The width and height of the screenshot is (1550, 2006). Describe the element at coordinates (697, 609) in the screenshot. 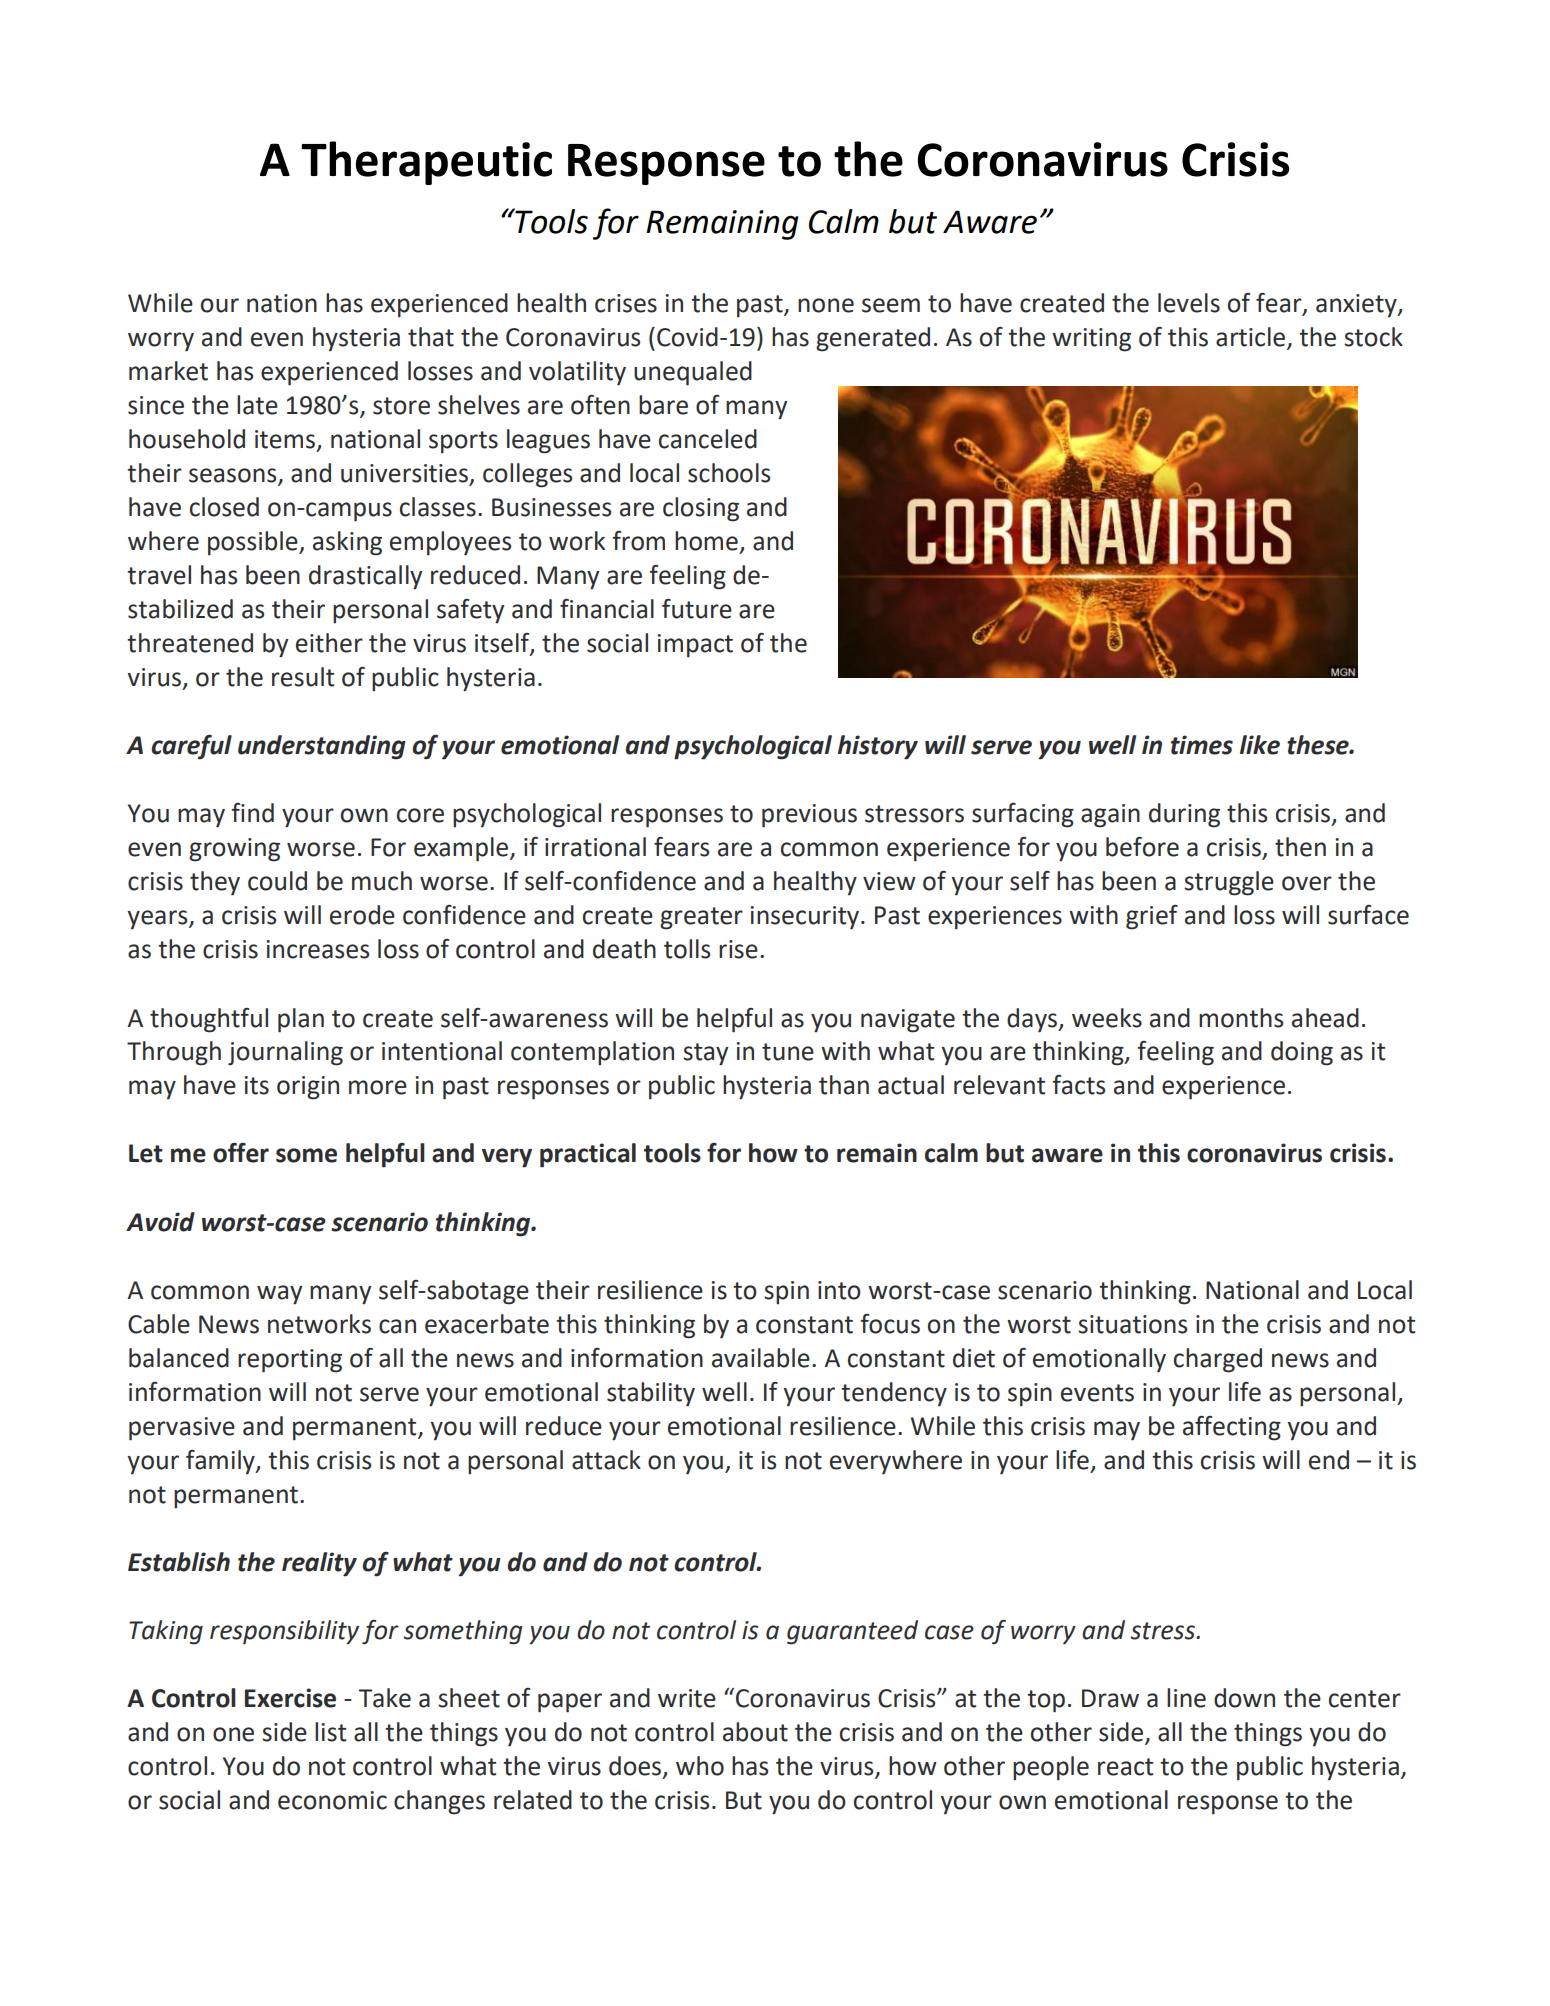

I see `future` at that location.
